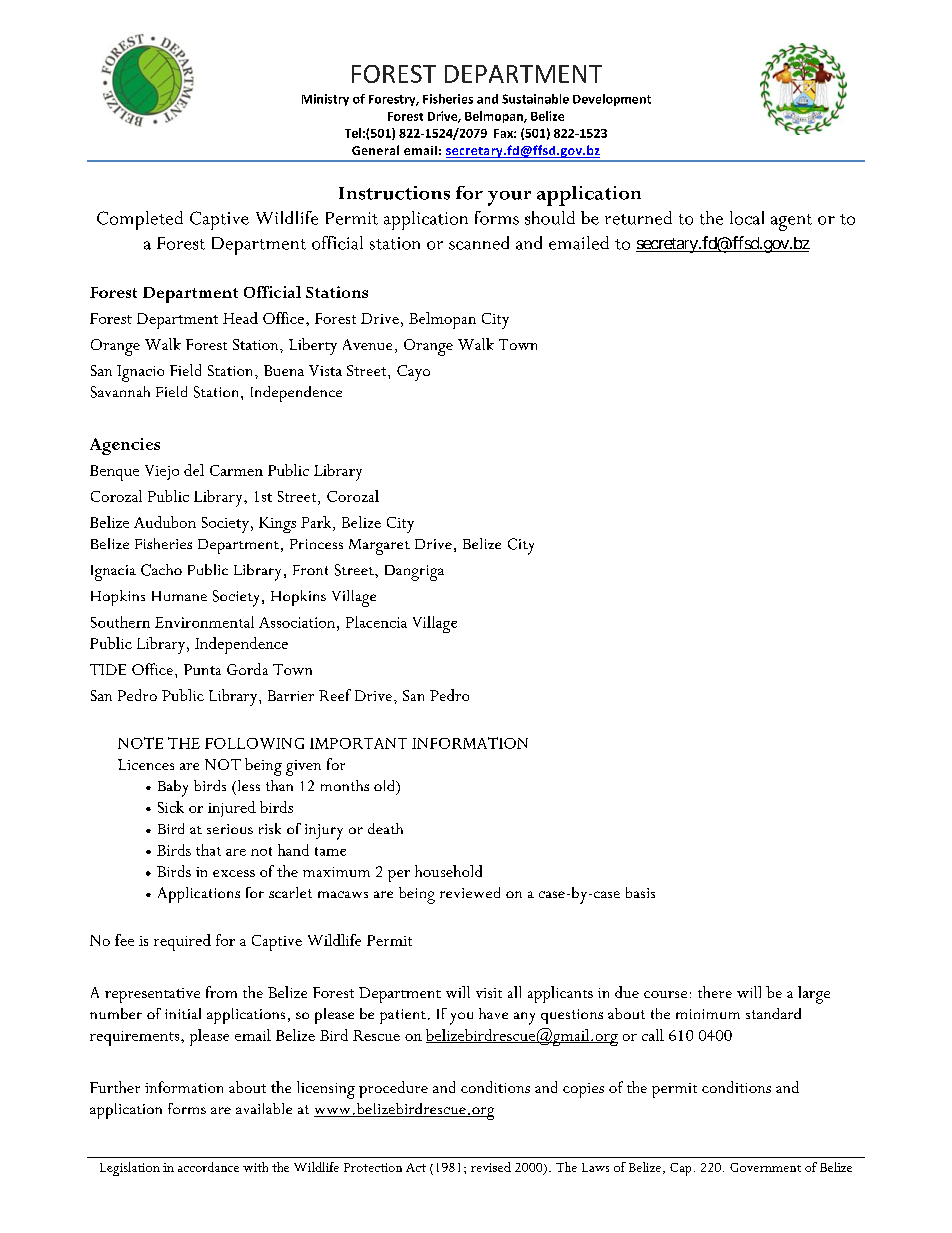  Describe the element at coordinates (747, 218) in the document. I see `local` at that location.
